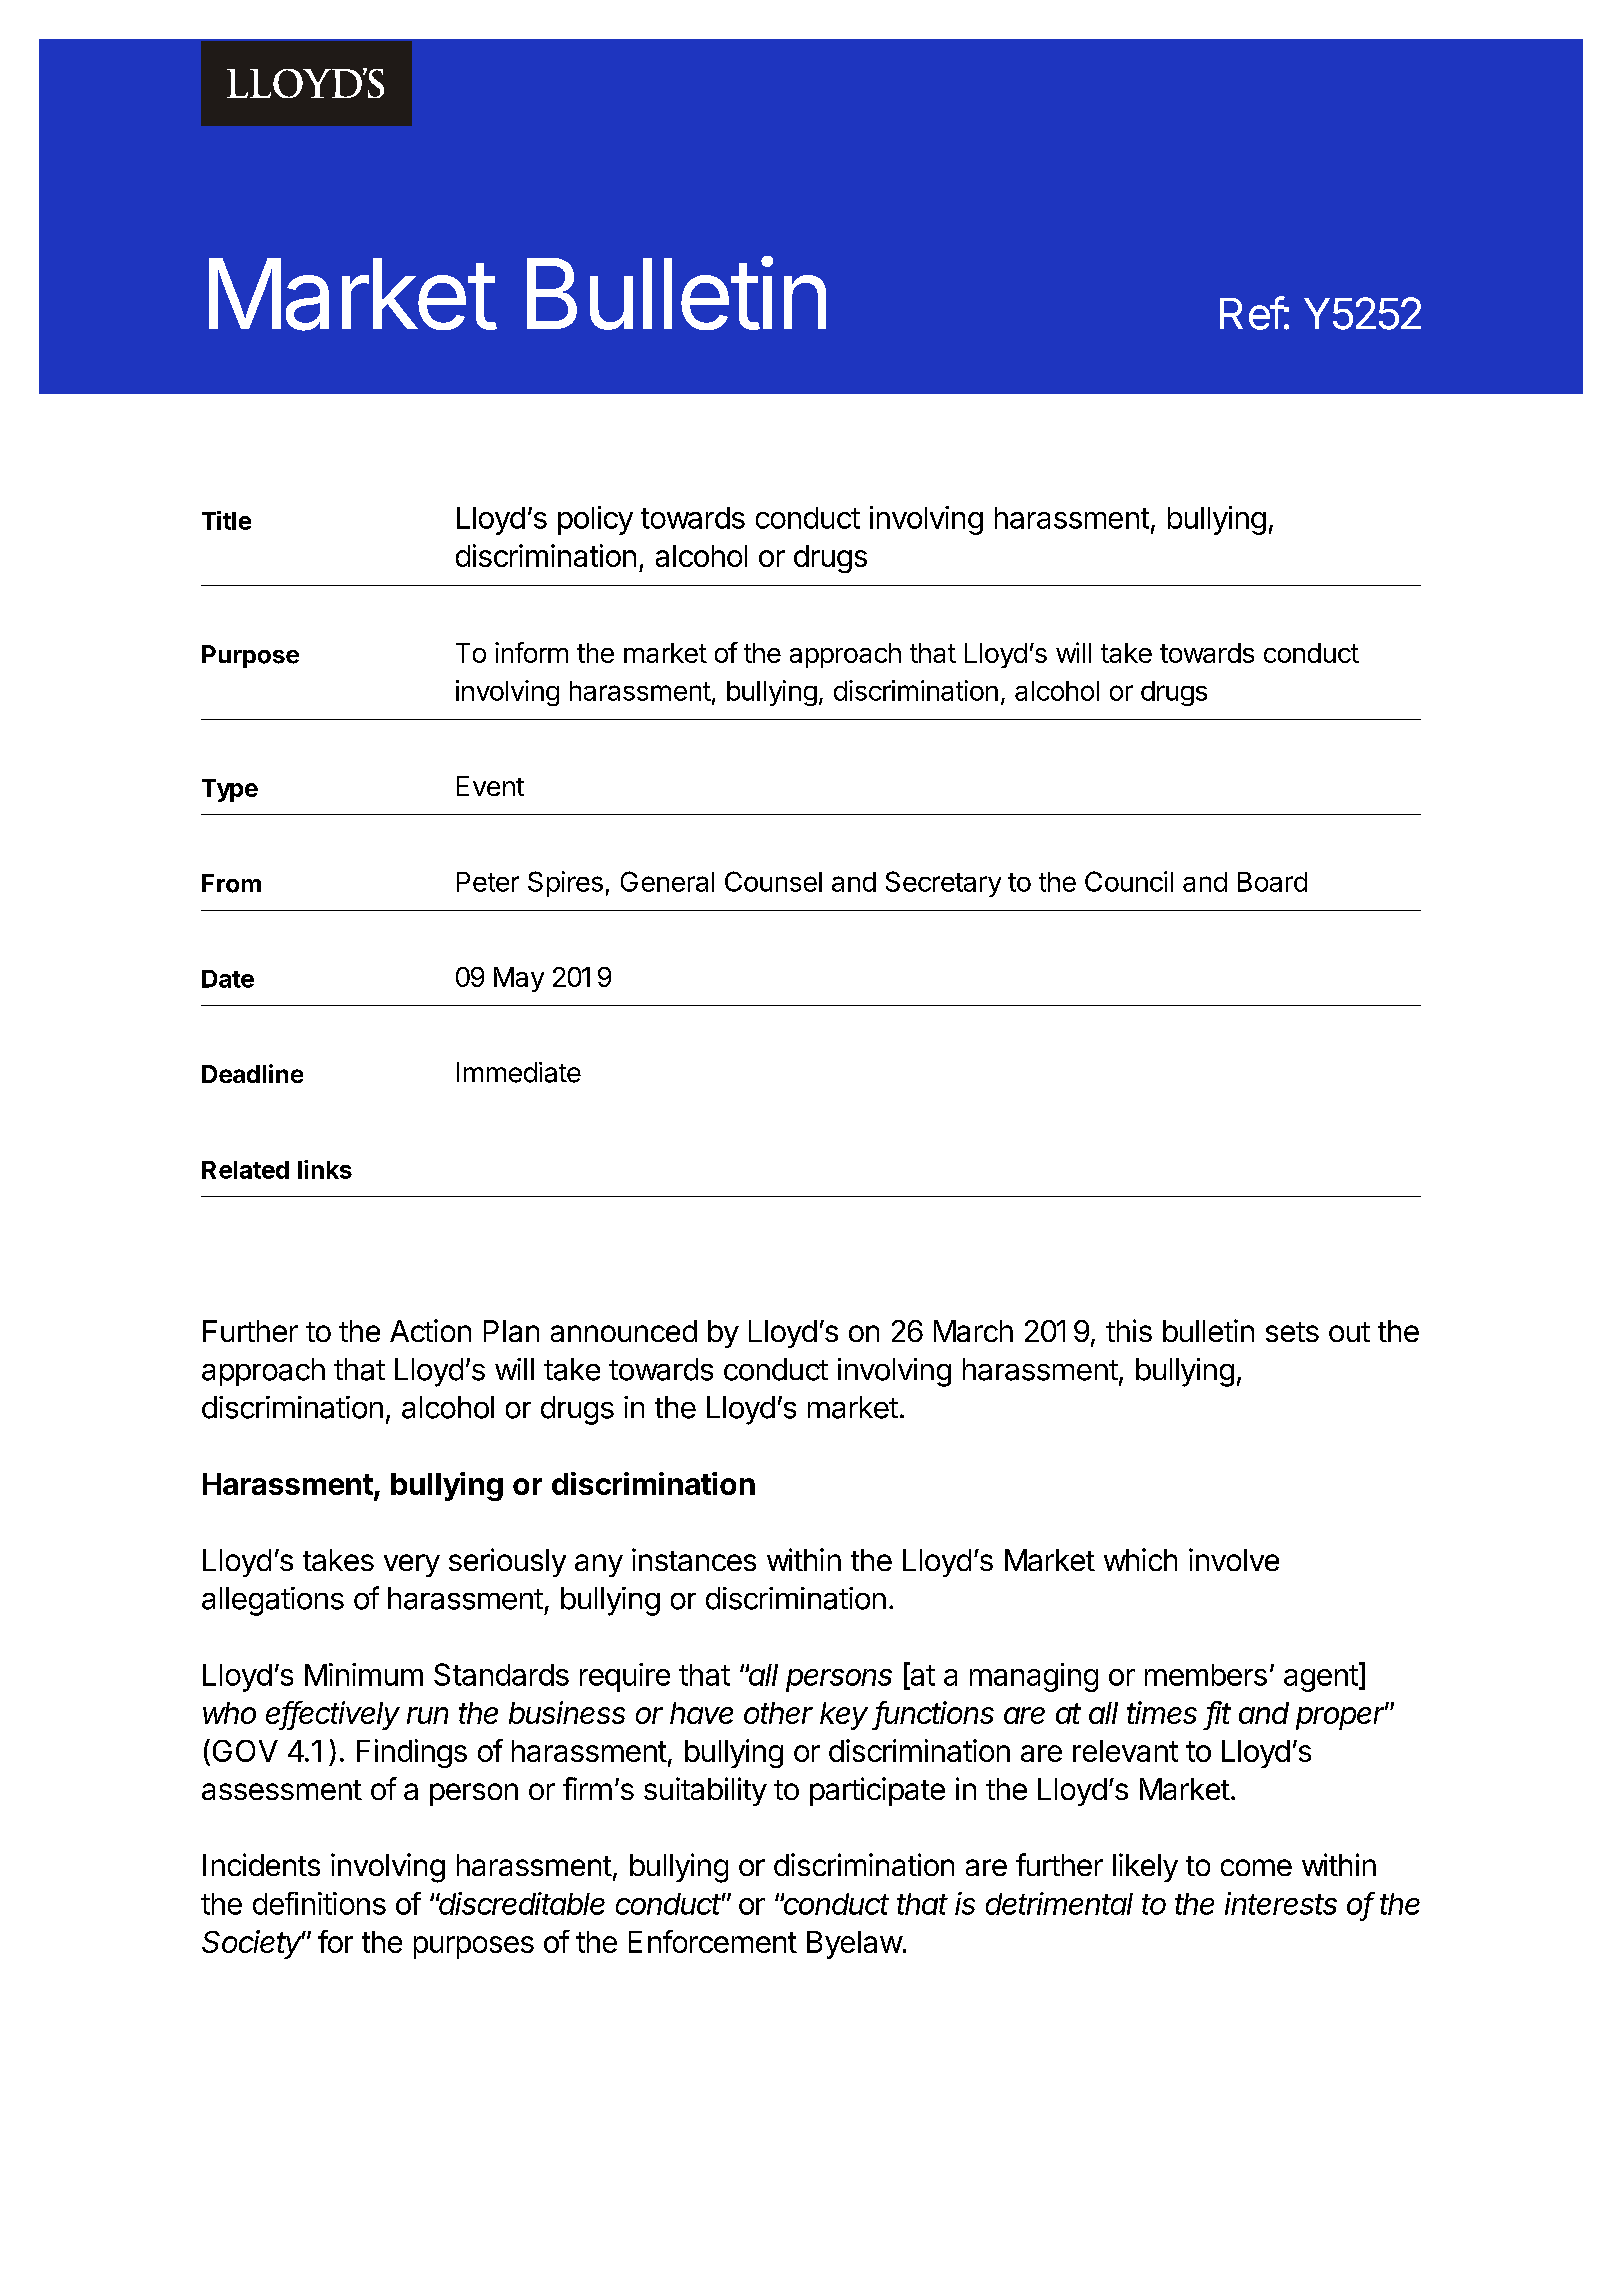 The image size is (1622, 2295). What do you see at coordinates (319, 1903) in the screenshot?
I see `definitions` at bounding box center [319, 1903].
